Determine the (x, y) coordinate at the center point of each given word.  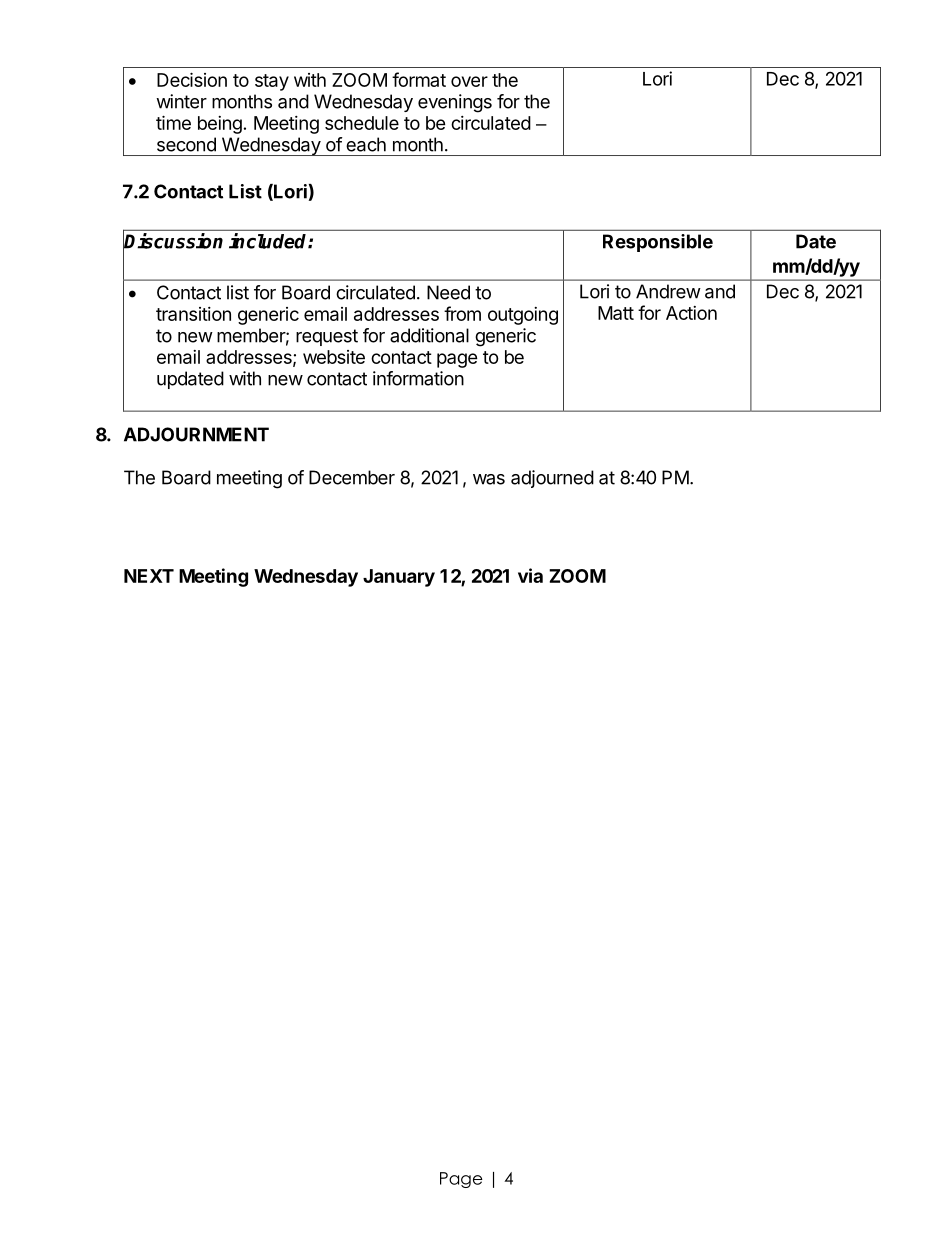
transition (193, 314)
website (334, 357)
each (366, 144)
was (489, 479)
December (352, 477)
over (469, 81)
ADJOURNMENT (196, 434)
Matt (616, 313)
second (186, 144)
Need (448, 292)
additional (429, 335)
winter (181, 101)
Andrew (668, 291)
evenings (455, 103)
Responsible (658, 243)
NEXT (149, 576)
